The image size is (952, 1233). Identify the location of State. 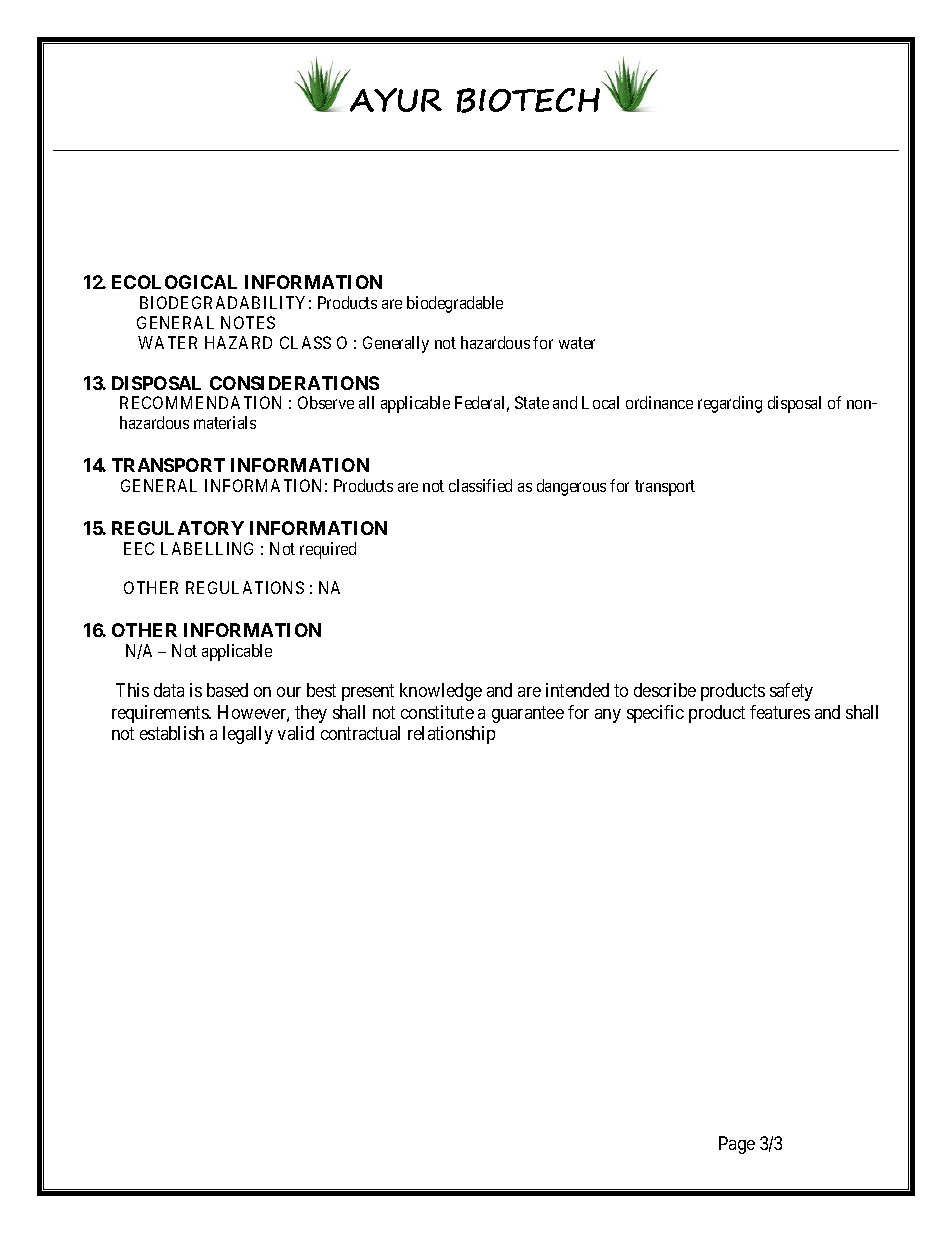
(532, 402).
